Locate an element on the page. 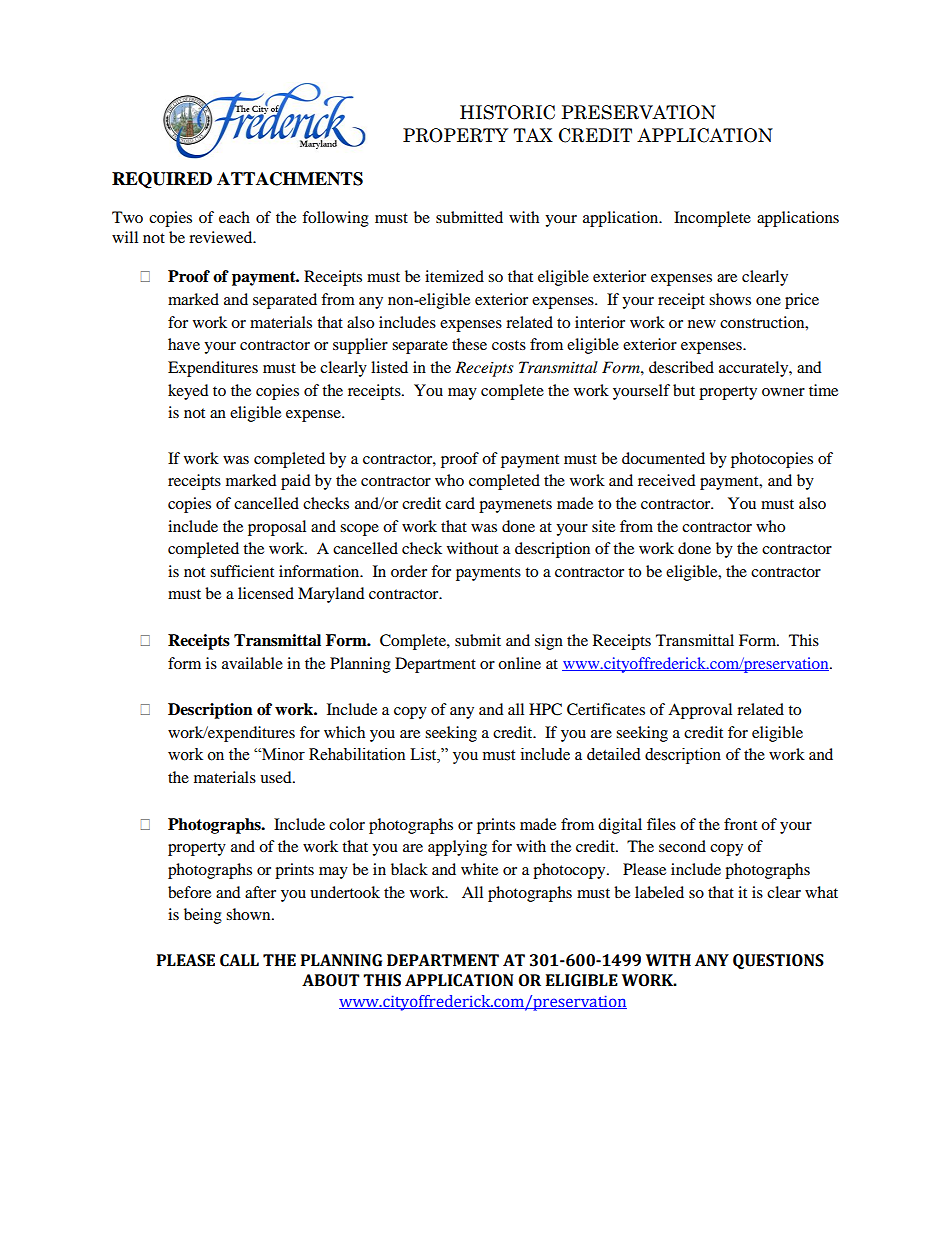  sufficient is located at coordinates (242, 571).
